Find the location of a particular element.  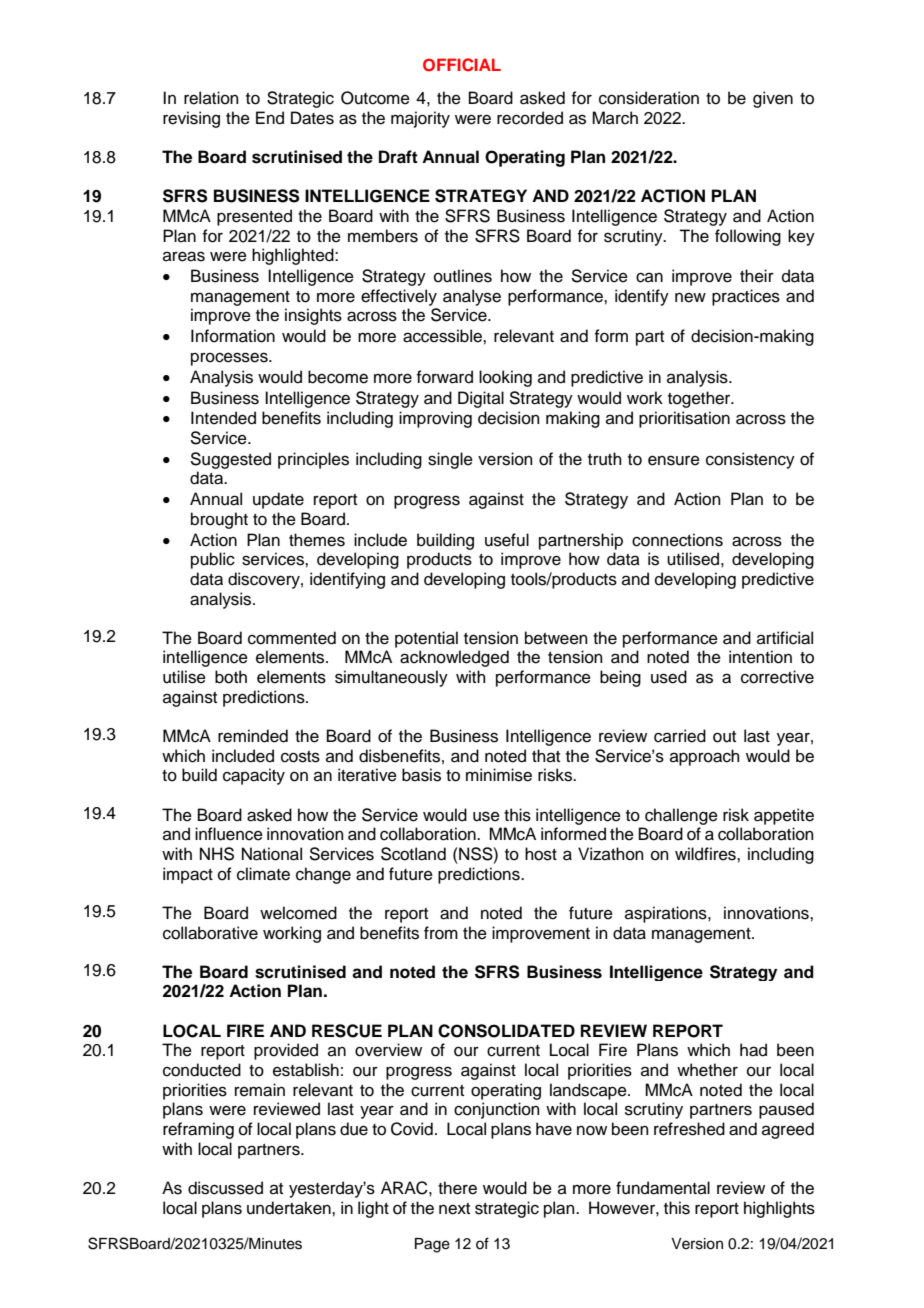

fundamental is located at coordinates (663, 1188).
